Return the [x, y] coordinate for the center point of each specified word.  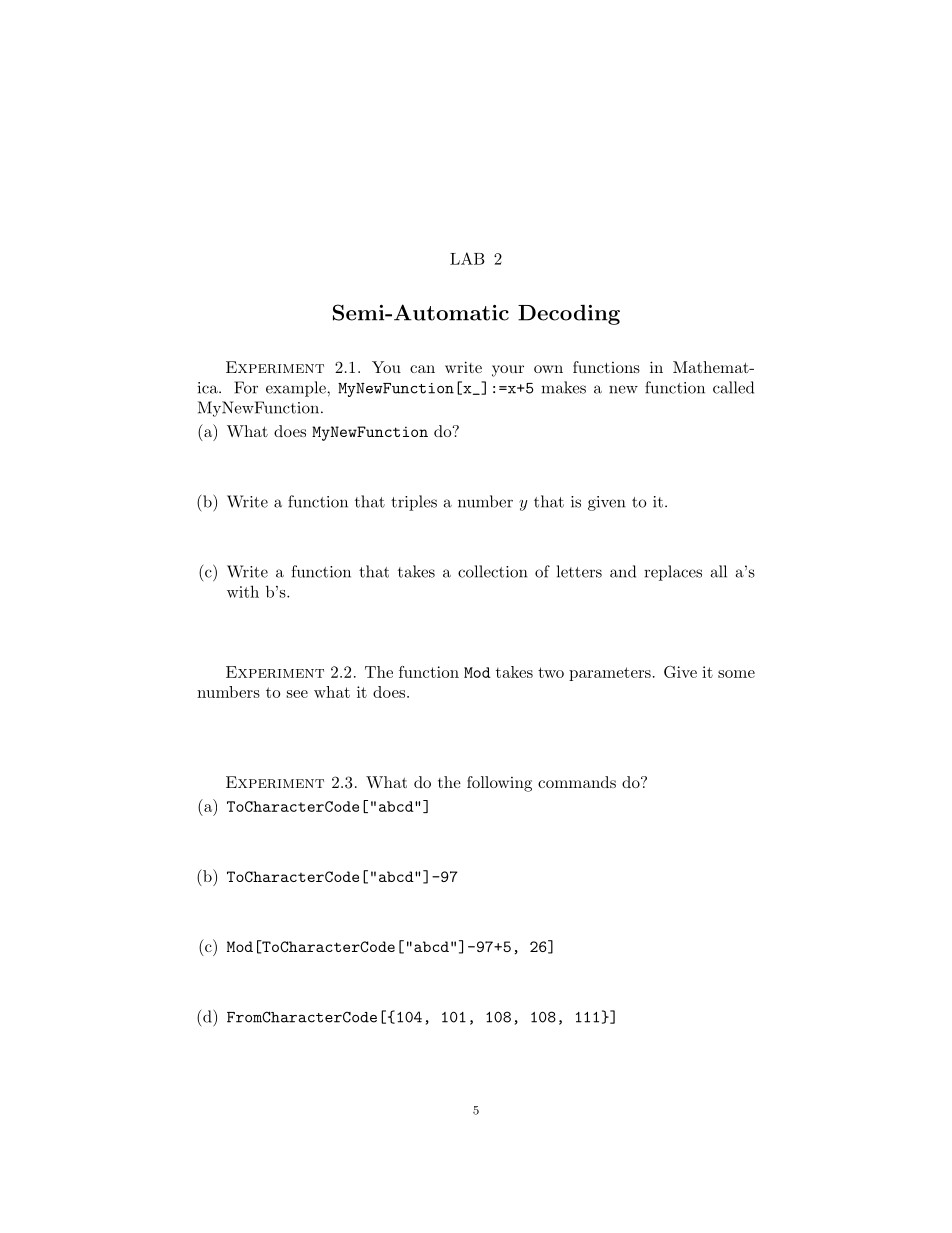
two [551, 672]
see [297, 694]
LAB [467, 258]
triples [414, 503]
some [736, 674]
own [548, 369]
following [499, 784]
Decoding [569, 314]
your [508, 371]
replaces [673, 573]
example [297, 389]
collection [492, 571]
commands [577, 782]
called [733, 387]
